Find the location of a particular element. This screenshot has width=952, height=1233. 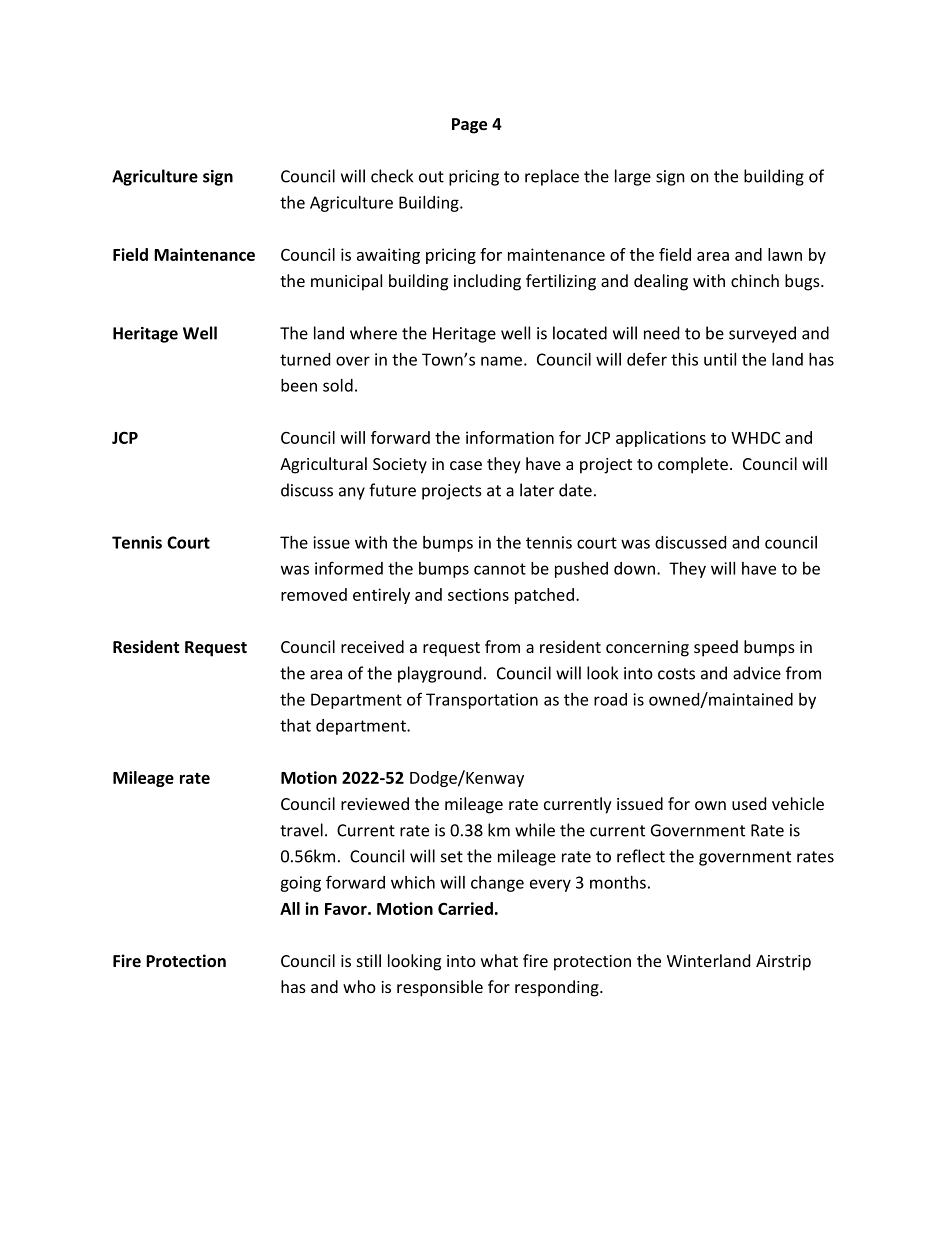

pushed is located at coordinates (581, 570).
